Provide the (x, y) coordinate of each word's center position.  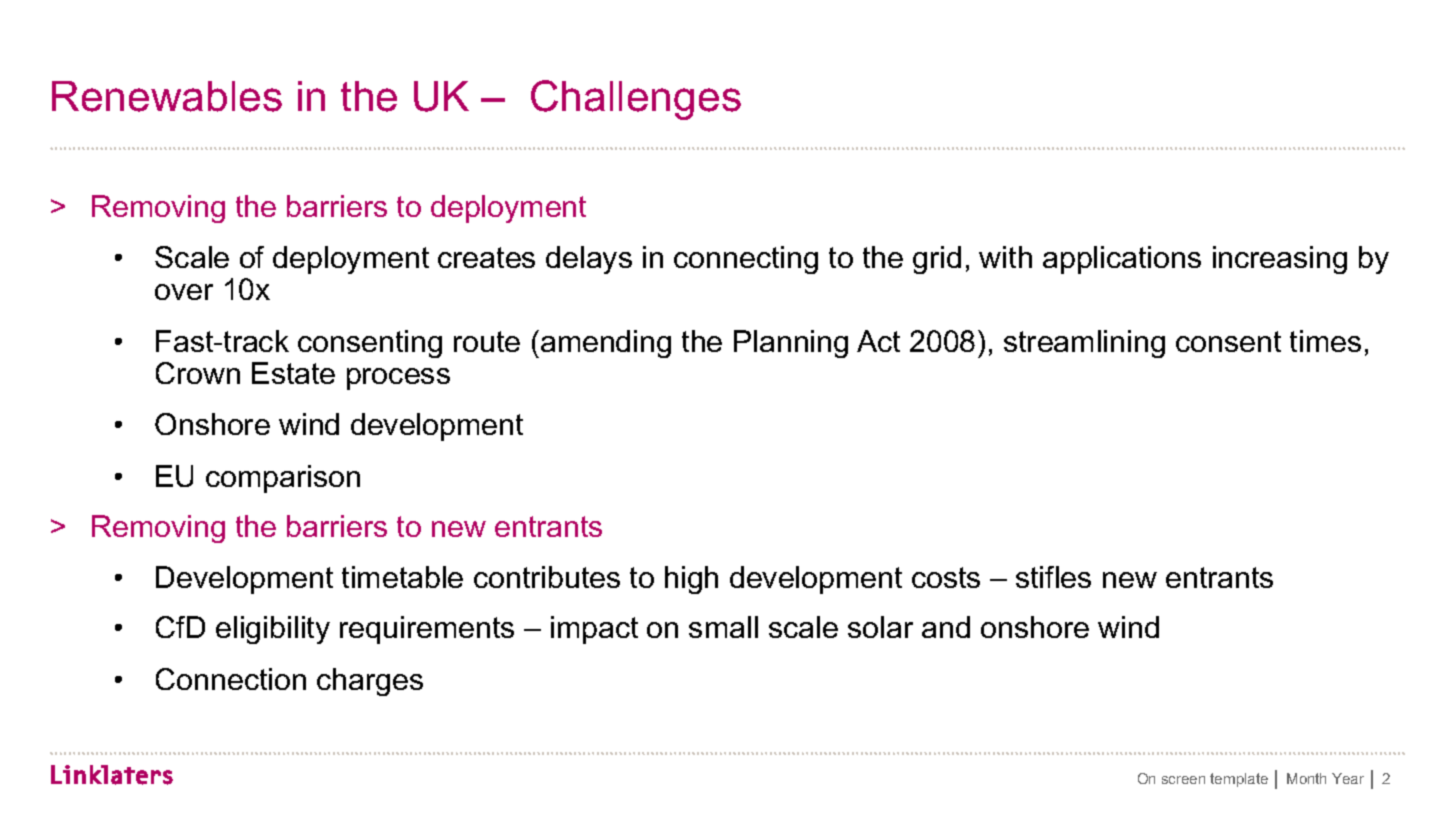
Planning (791, 344)
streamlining (1084, 344)
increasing (1280, 260)
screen (1183, 780)
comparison (283, 479)
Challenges (636, 100)
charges (370, 682)
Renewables (167, 96)
